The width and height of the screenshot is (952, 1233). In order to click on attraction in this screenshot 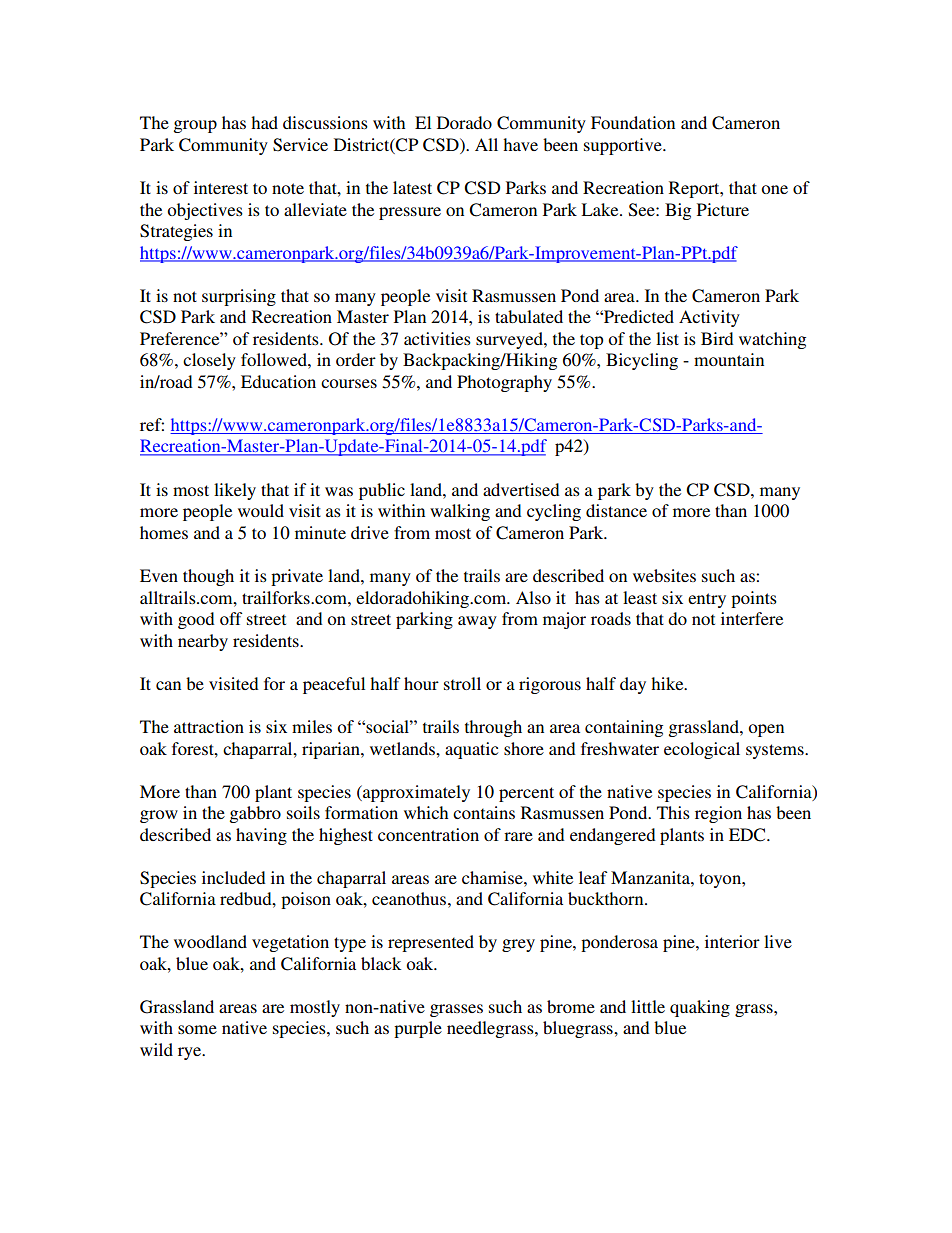, I will do `click(209, 726)`.
